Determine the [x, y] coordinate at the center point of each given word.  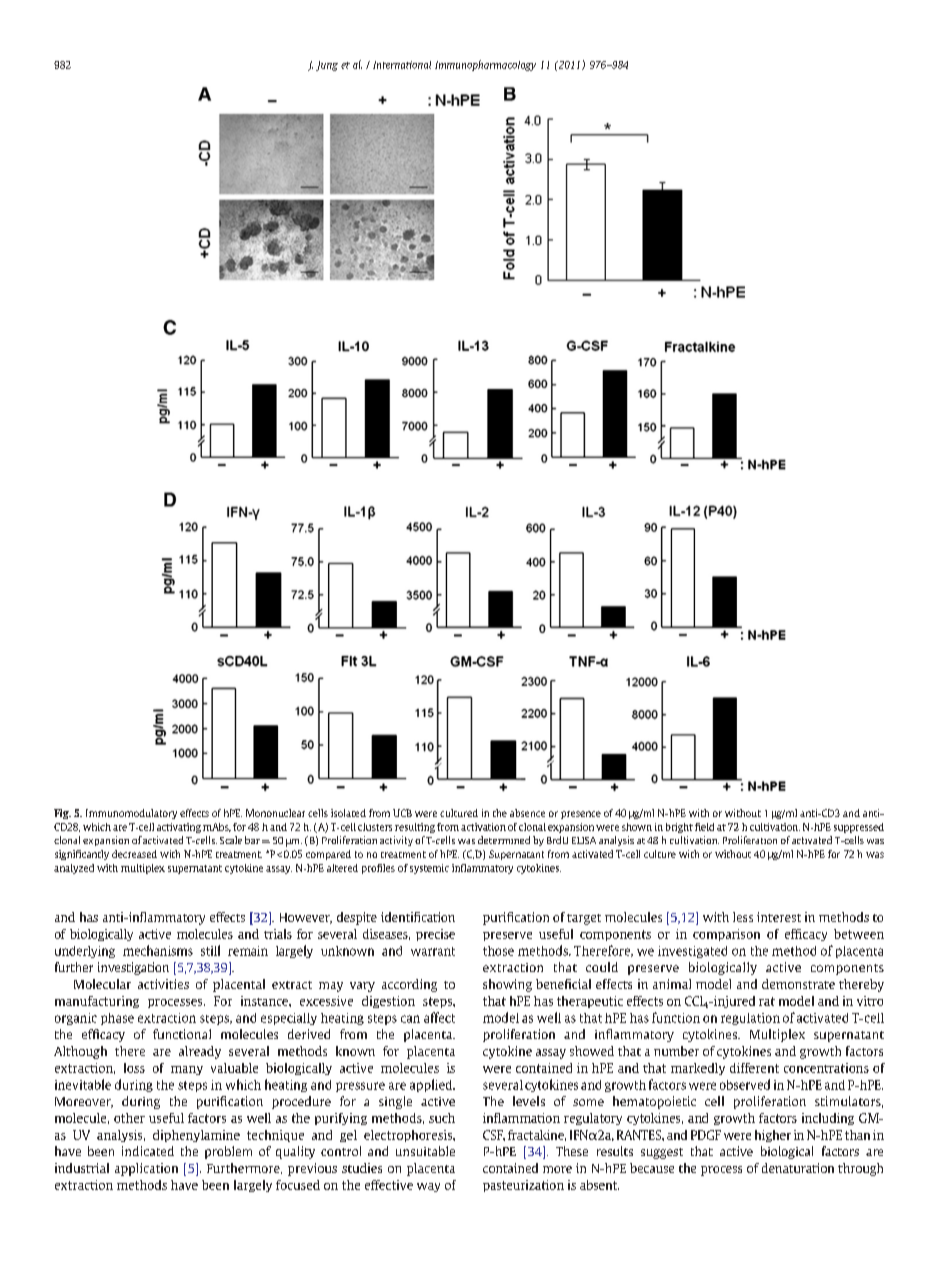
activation [483, 827]
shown [637, 827]
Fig [62, 814]
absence [527, 813]
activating [179, 828]
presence [581, 815]
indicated [148, 1151]
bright [679, 828]
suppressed [859, 828]
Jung [327, 66]
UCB [402, 813]
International [402, 65]
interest [779, 917]
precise [435, 935]
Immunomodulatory [131, 814]
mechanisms [158, 950]
